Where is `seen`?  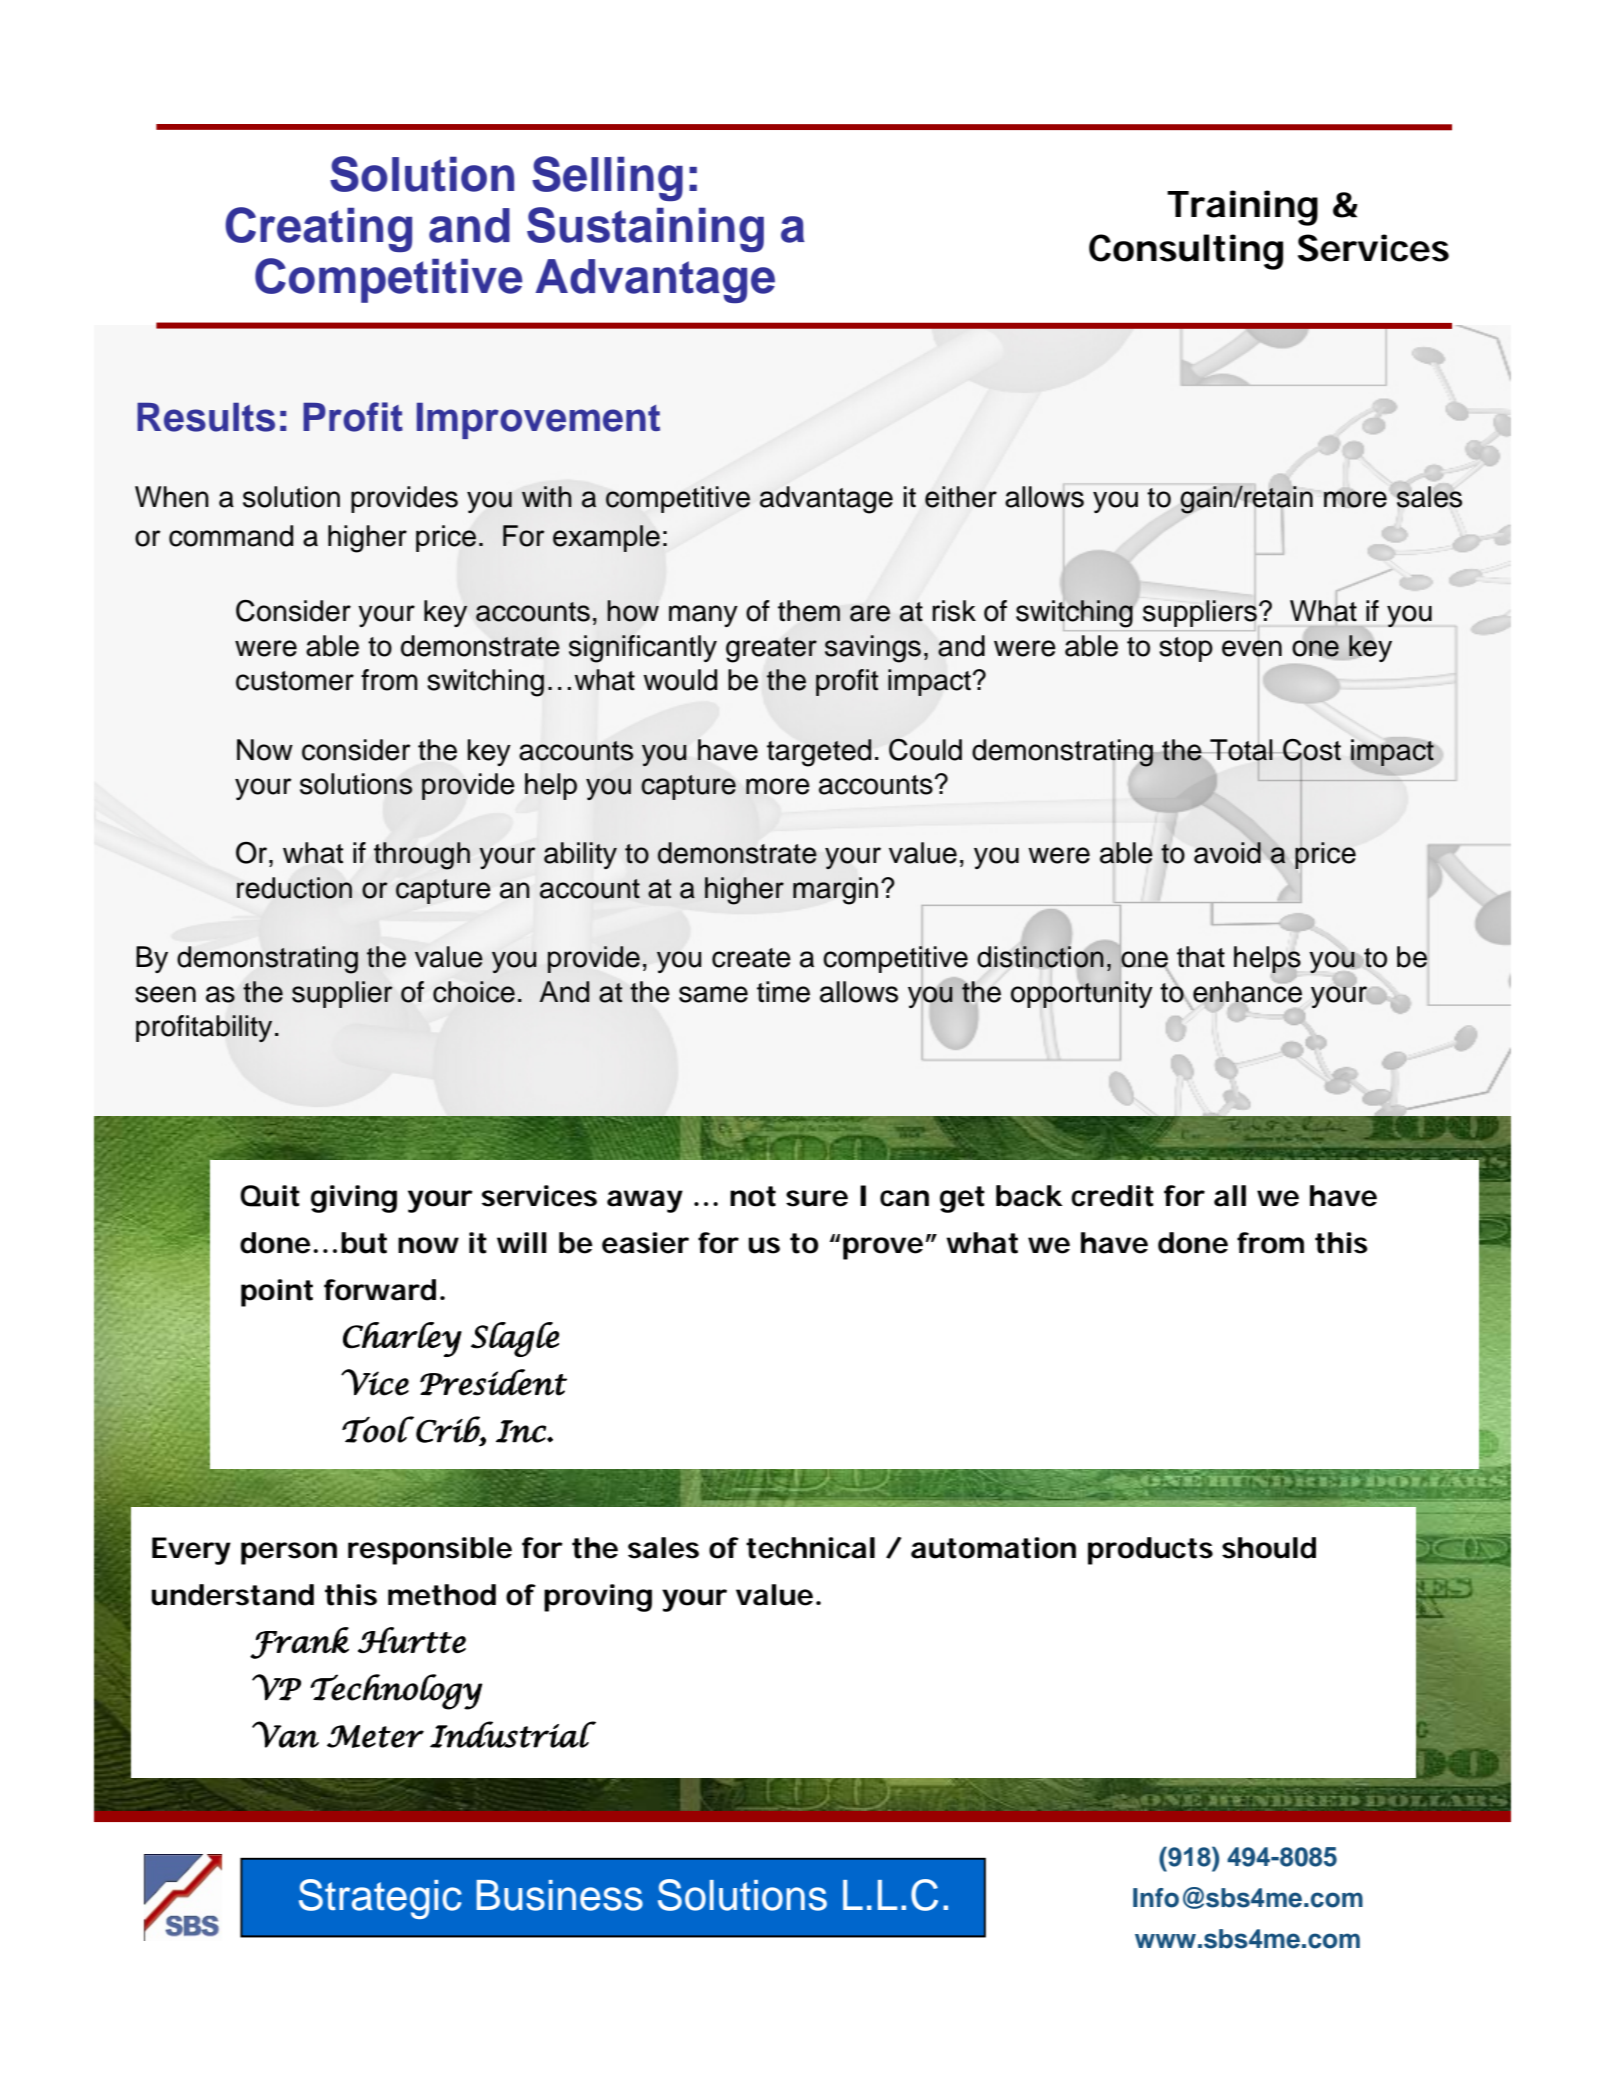 seen is located at coordinates (165, 994).
